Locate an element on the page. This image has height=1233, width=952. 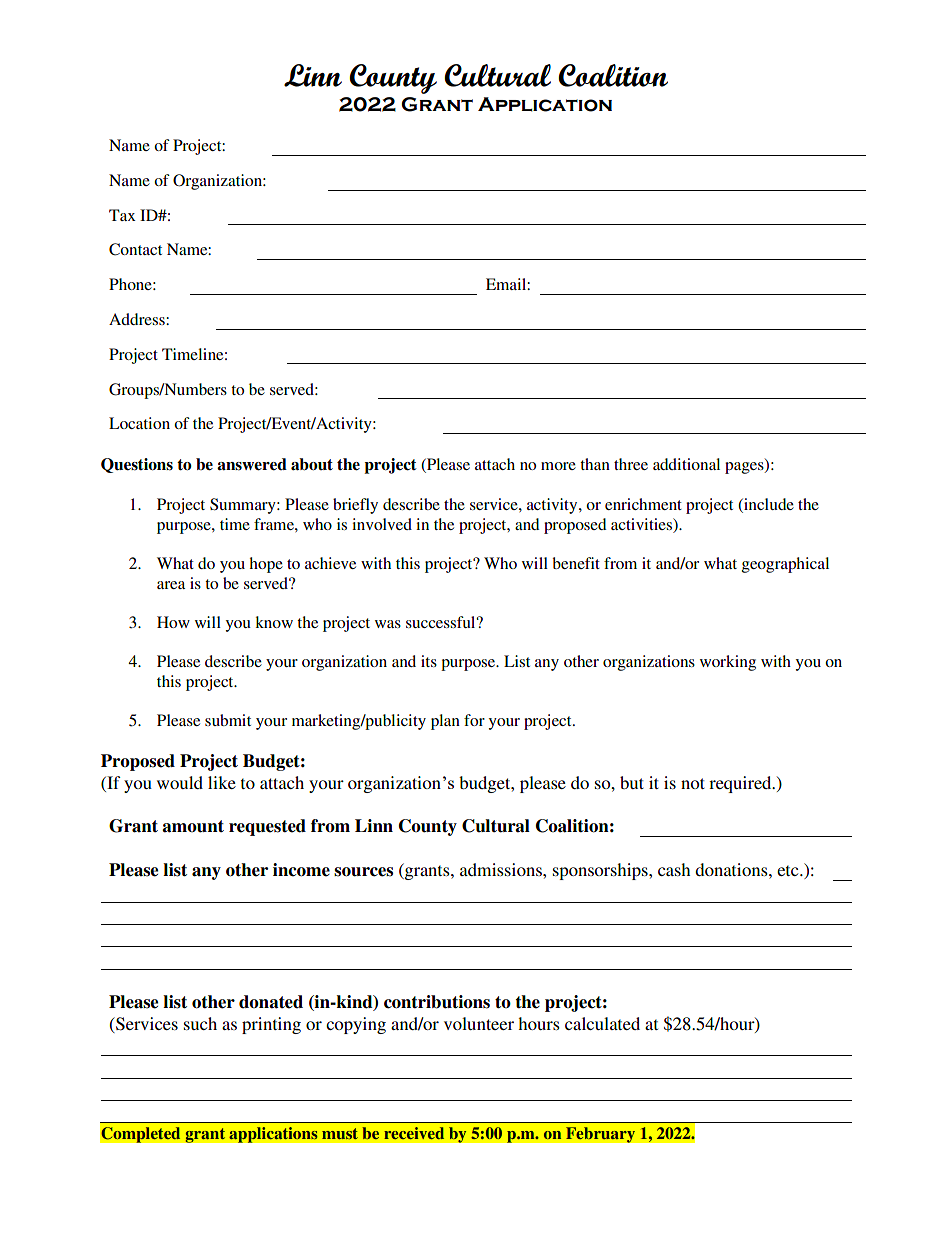
such is located at coordinates (200, 1023).
